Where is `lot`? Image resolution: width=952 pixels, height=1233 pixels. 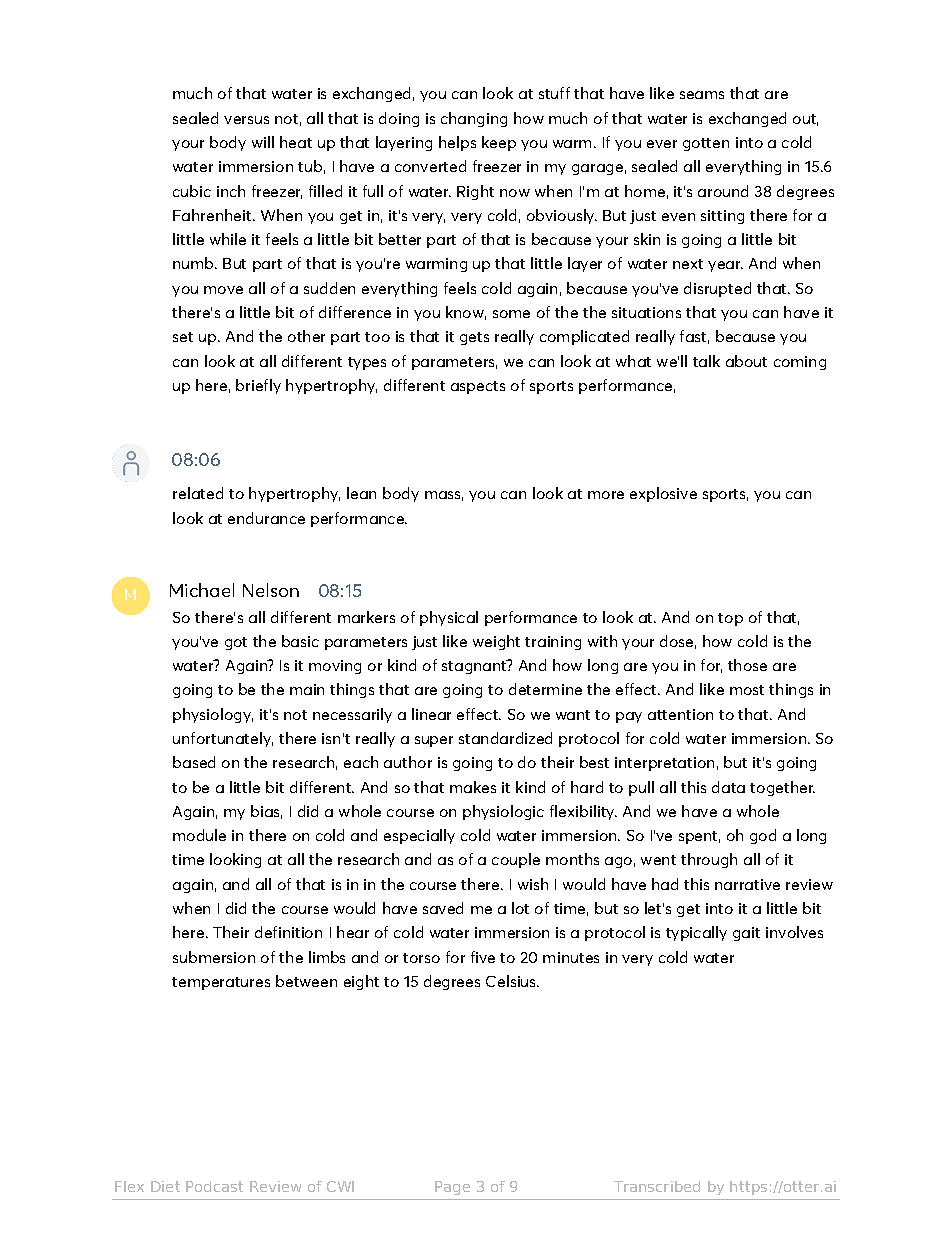 lot is located at coordinates (520, 908).
